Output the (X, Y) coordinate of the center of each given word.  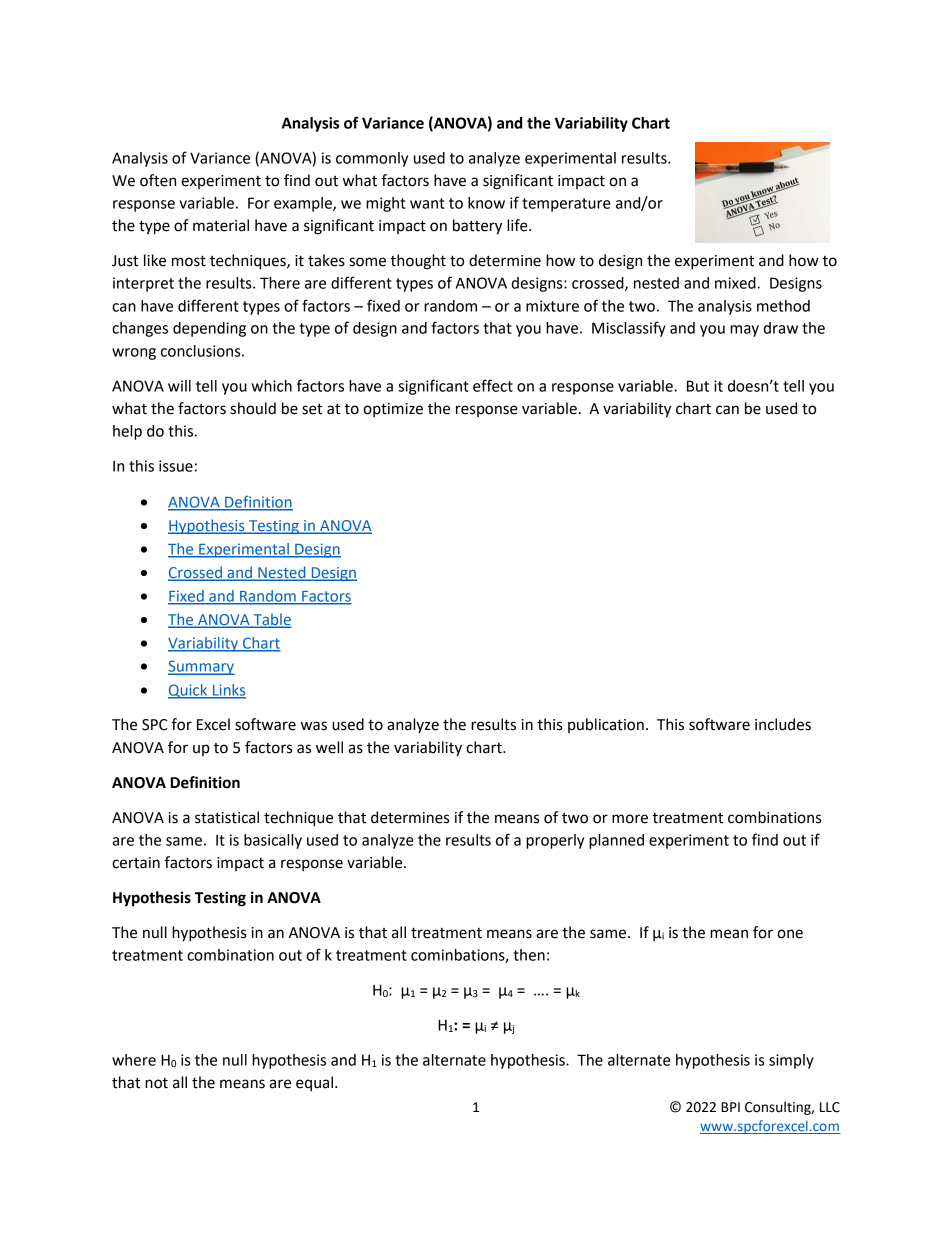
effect (493, 385)
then (529, 955)
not (156, 1083)
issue (176, 466)
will (179, 386)
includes (783, 724)
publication (606, 725)
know (486, 203)
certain (136, 863)
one (790, 934)
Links (228, 691)
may (744, 331)
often (158, 180)
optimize (393, 410)
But (698, 386)
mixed (736, 283)
